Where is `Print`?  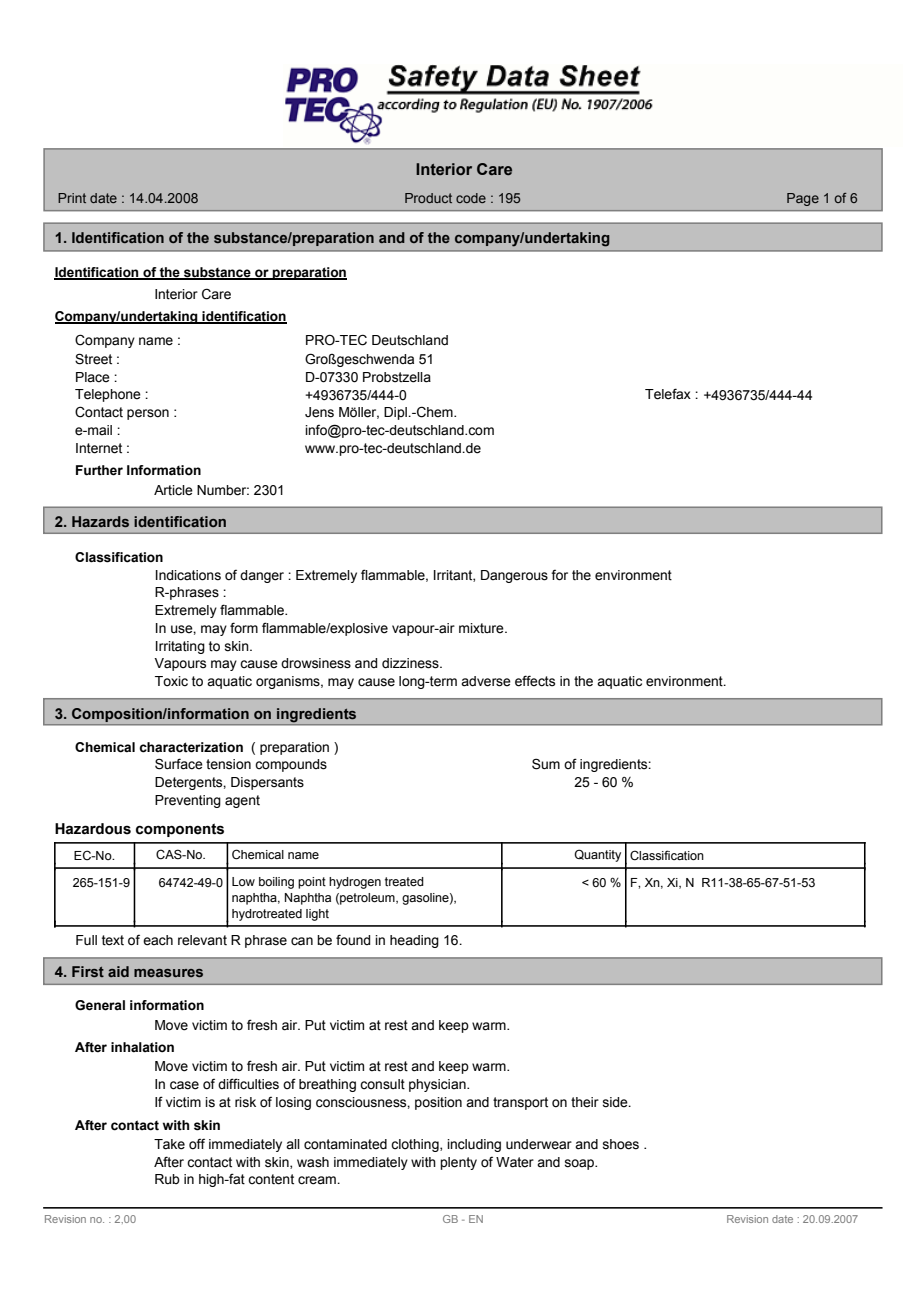
Print is located at coordinates (72, 198).
